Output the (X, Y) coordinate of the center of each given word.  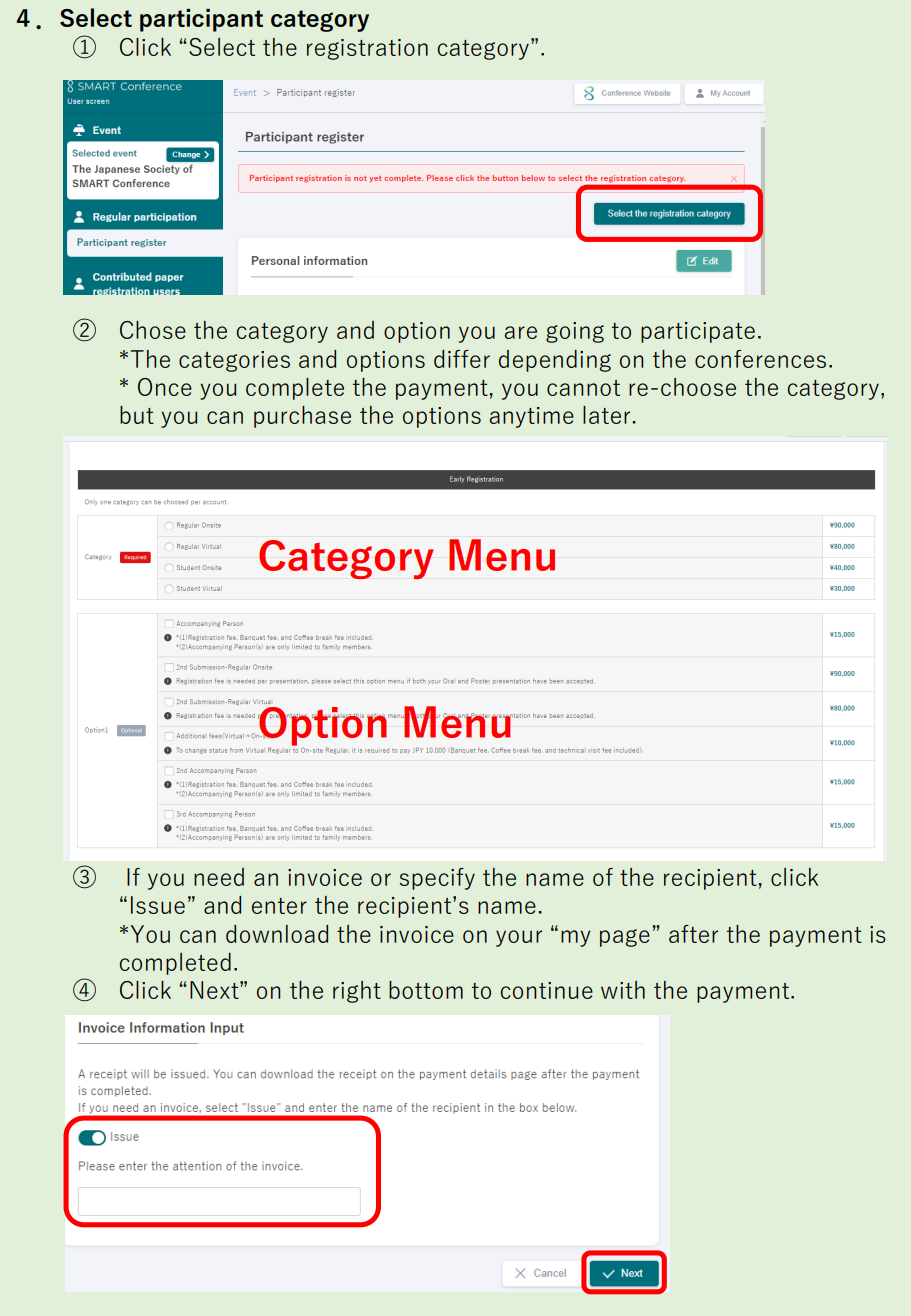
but (137, 415)
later (608, 415)
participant (201, 20)
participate (698, 332)
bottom (426, 990)
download (277, 934)
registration (367, 49)
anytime (531, 417)
